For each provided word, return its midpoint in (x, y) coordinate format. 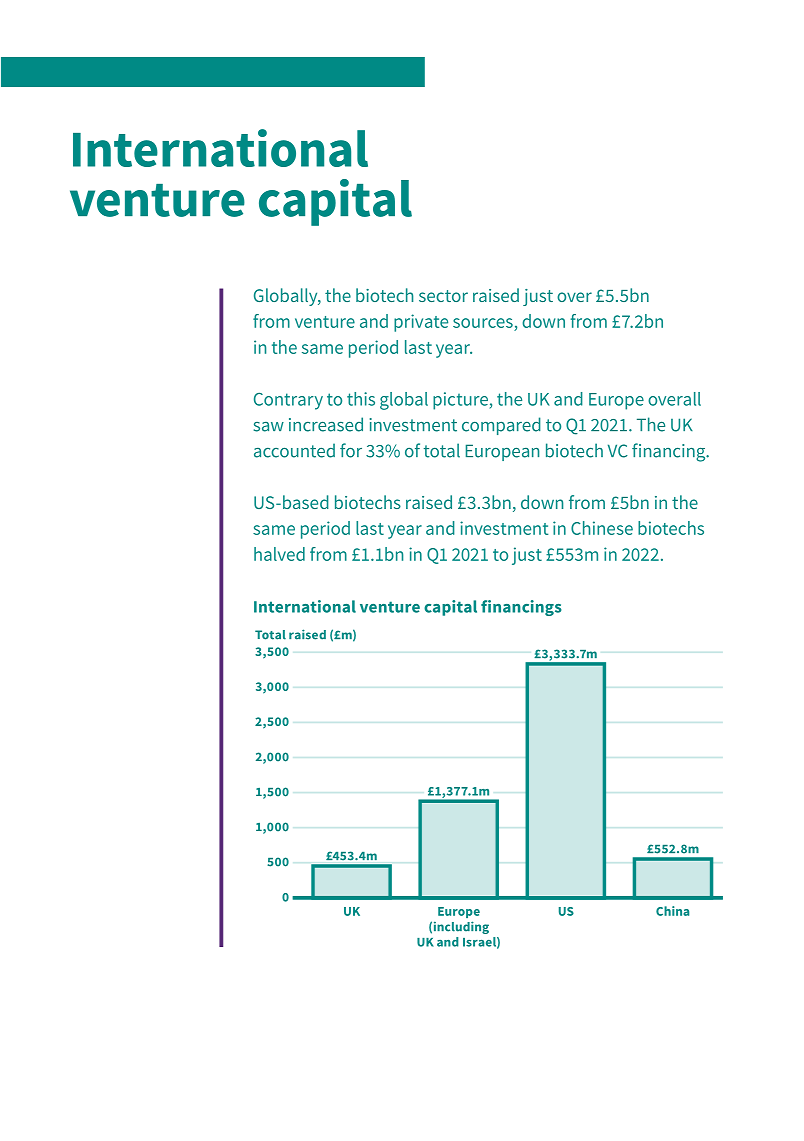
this (361, 399)
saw (269, 427)
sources (483, 323)
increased (326, 424)
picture (460, 401)
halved (279, 554)
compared (501, 426)
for (351, 450)
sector (443, 296)
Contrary (288, 401)
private (421, 323)
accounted (294, 450)
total (442, 450)
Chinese (602, 528)
